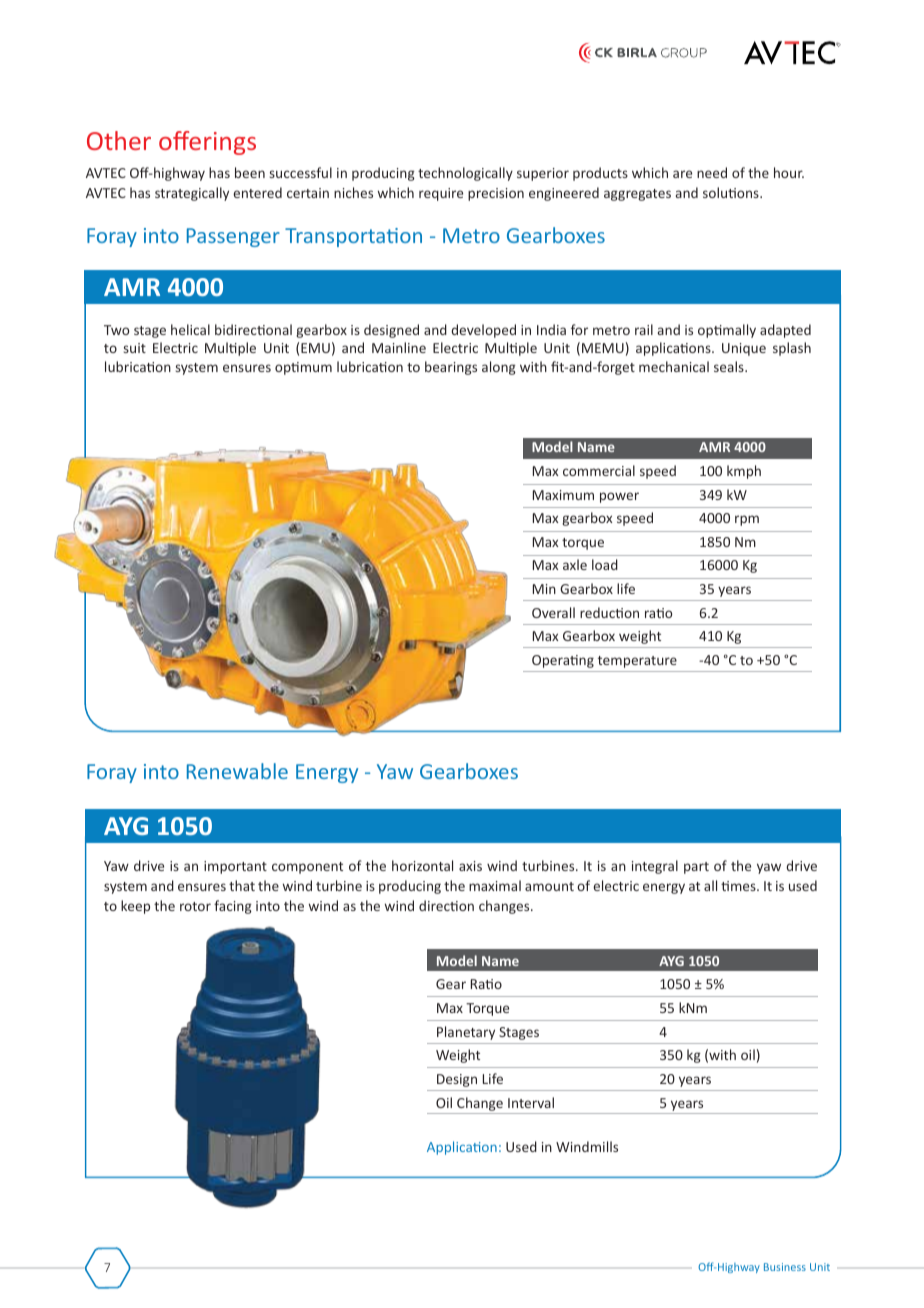 The height and width of the page is (1308, 924). Describe the element at coordinates (466, 1033) in the page. I see `Planetary` at that location.
